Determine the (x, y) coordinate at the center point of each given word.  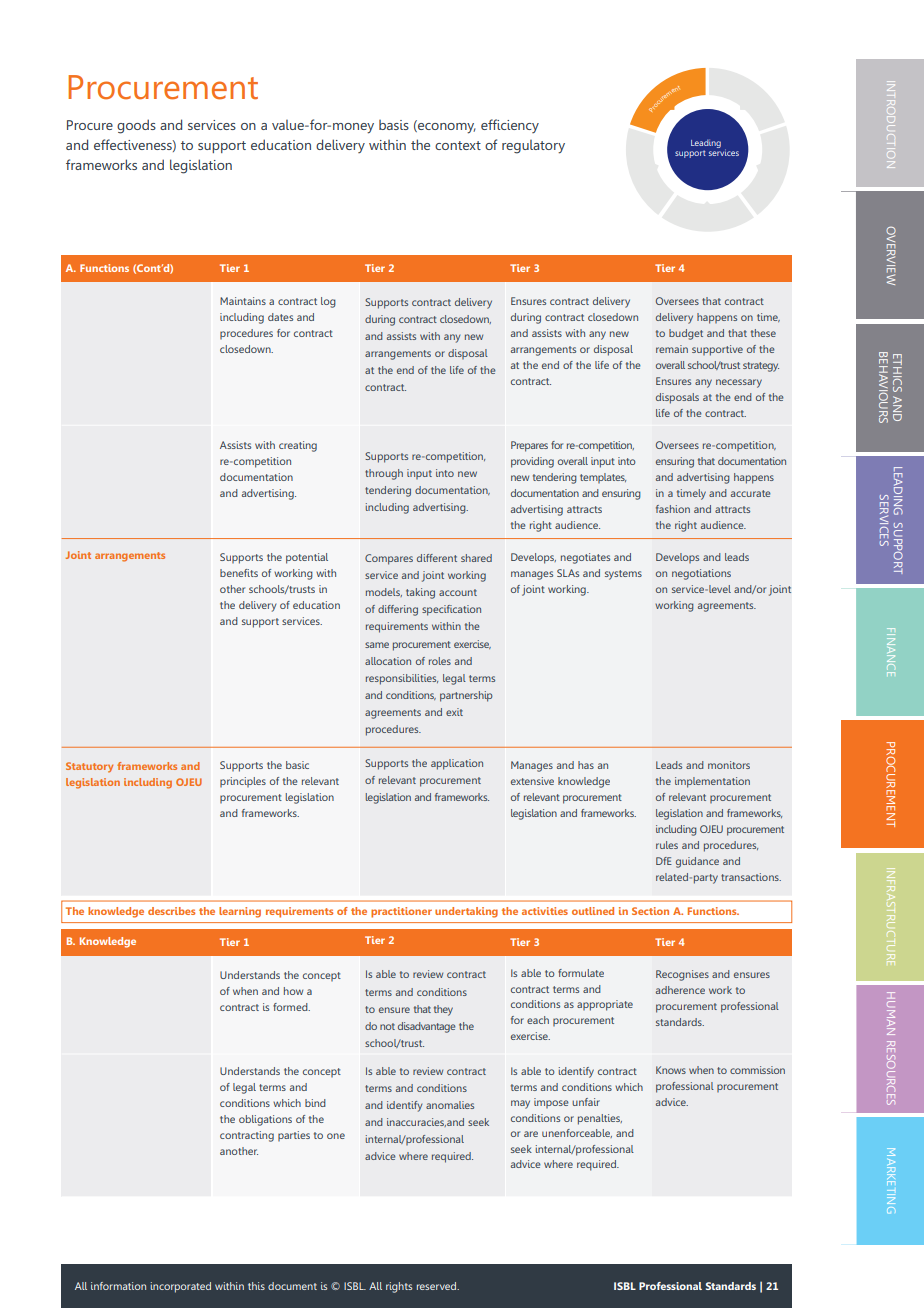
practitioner (401, 912)
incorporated (181, 1287)
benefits (239, 573)
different (437, 558)
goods (136, 126)
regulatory (533, 147)
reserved (438, 1286)
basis (394, 125)
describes (171, 911)
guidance (697, 862)
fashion (673, 509)
